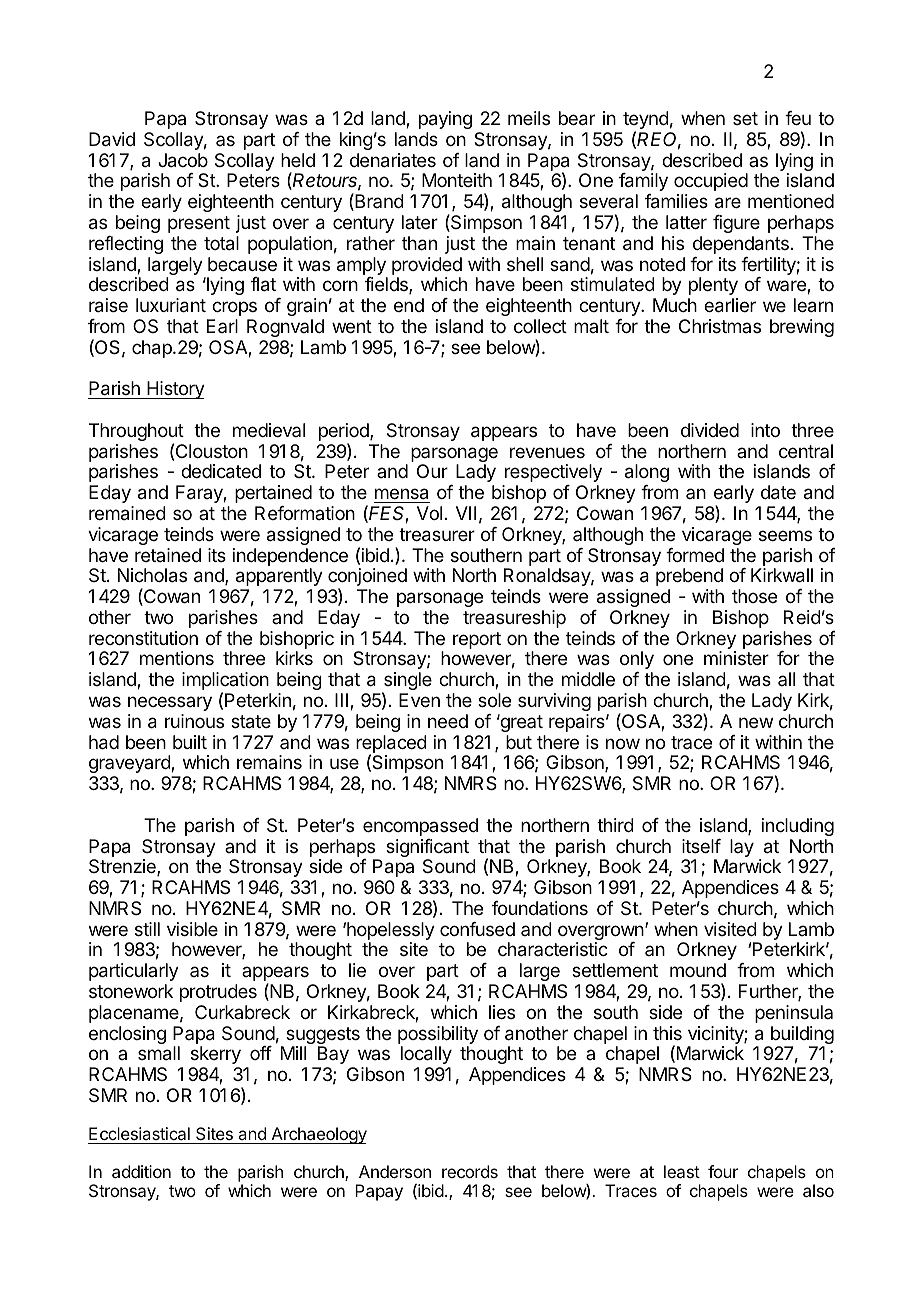 The height and width of the screenshot is (1308, 924). Describe the element at coordinates (221, 471) in the screenshot. I see `dedicated` at that location.
